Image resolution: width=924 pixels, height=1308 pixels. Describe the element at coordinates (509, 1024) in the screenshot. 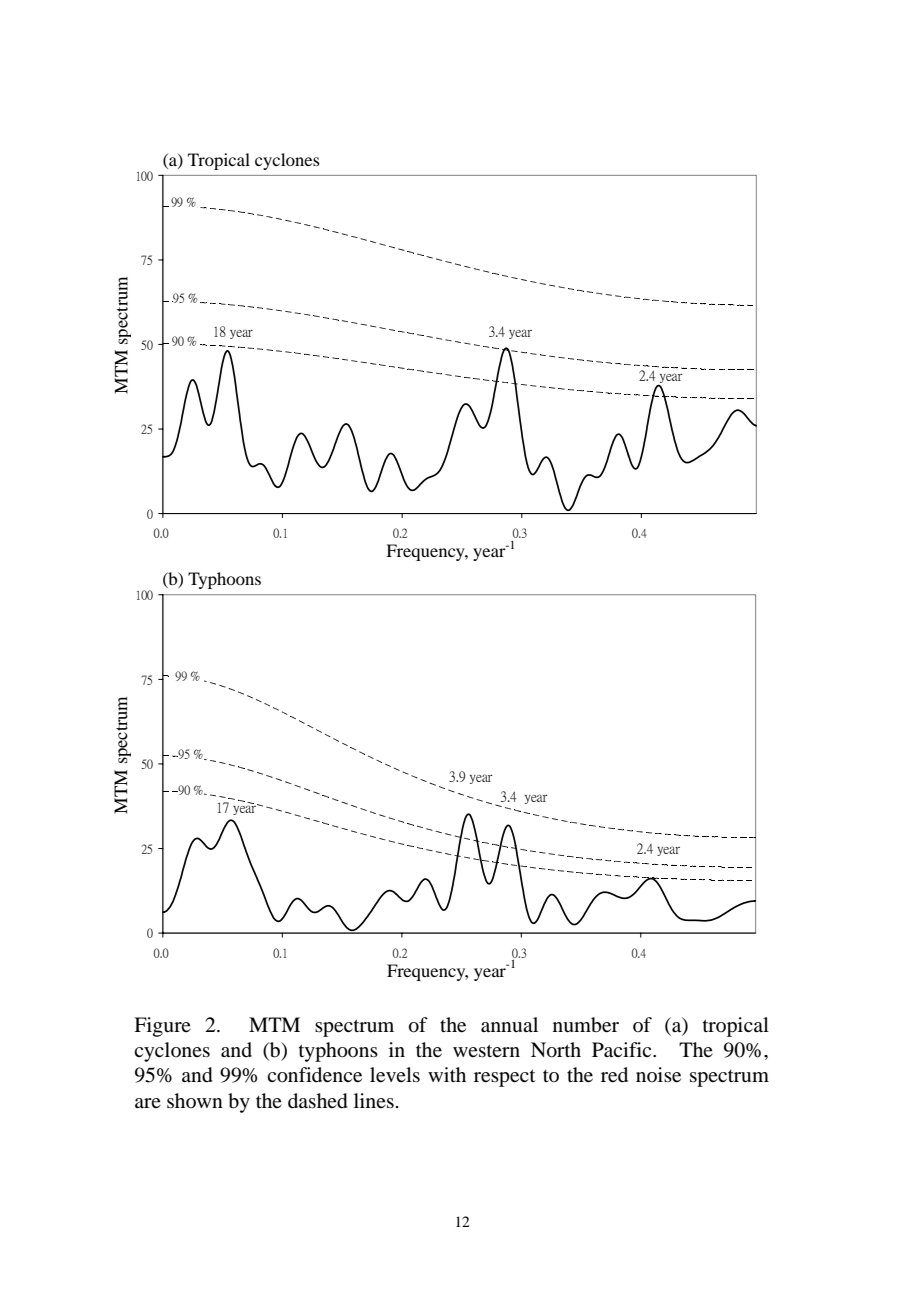

I see `annual` at that location.
